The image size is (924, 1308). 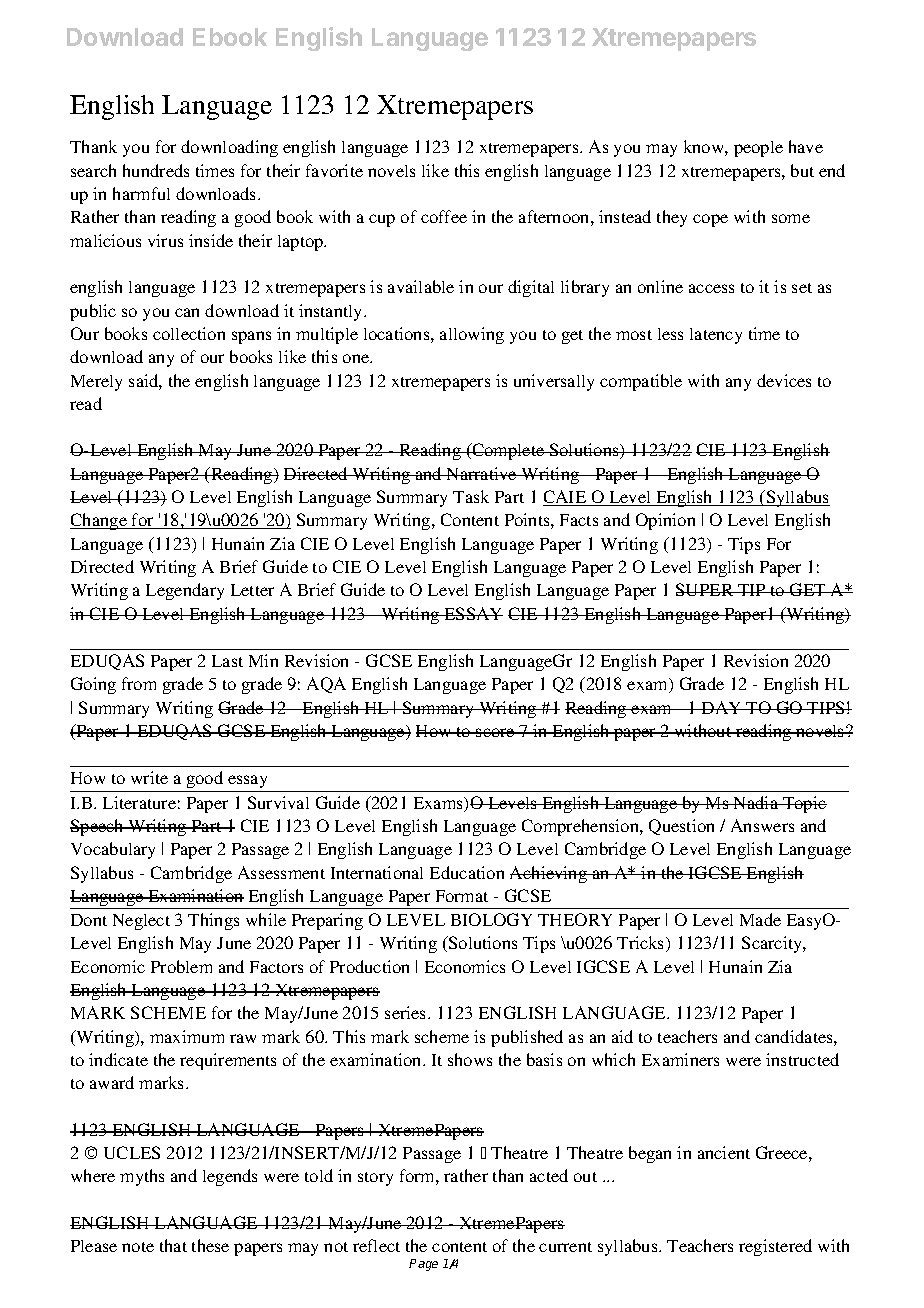 I want to click on Vocabulary, so click(x=113, y=850).
